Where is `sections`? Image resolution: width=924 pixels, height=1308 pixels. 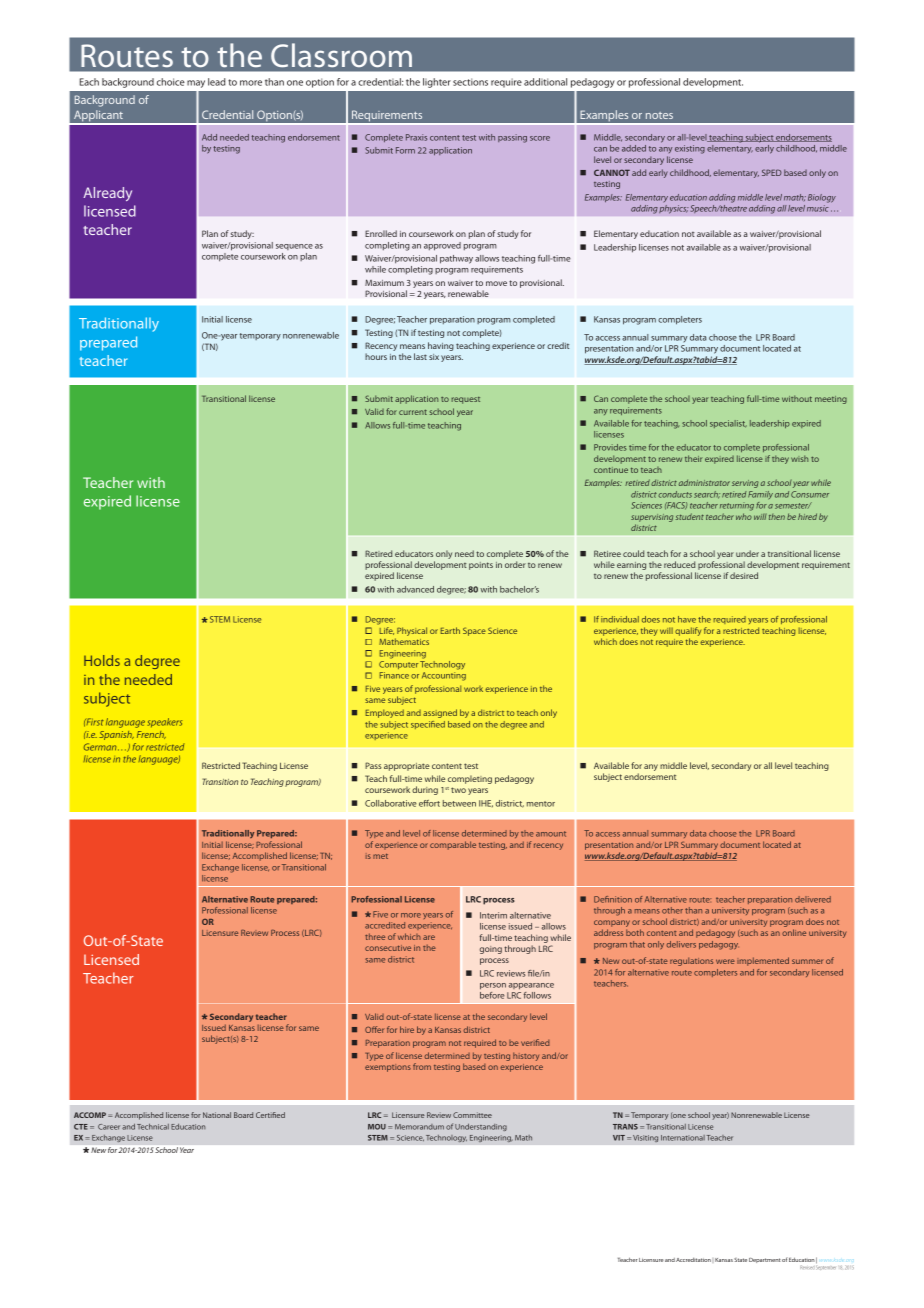 sections is located at coordinates (470, 82).
